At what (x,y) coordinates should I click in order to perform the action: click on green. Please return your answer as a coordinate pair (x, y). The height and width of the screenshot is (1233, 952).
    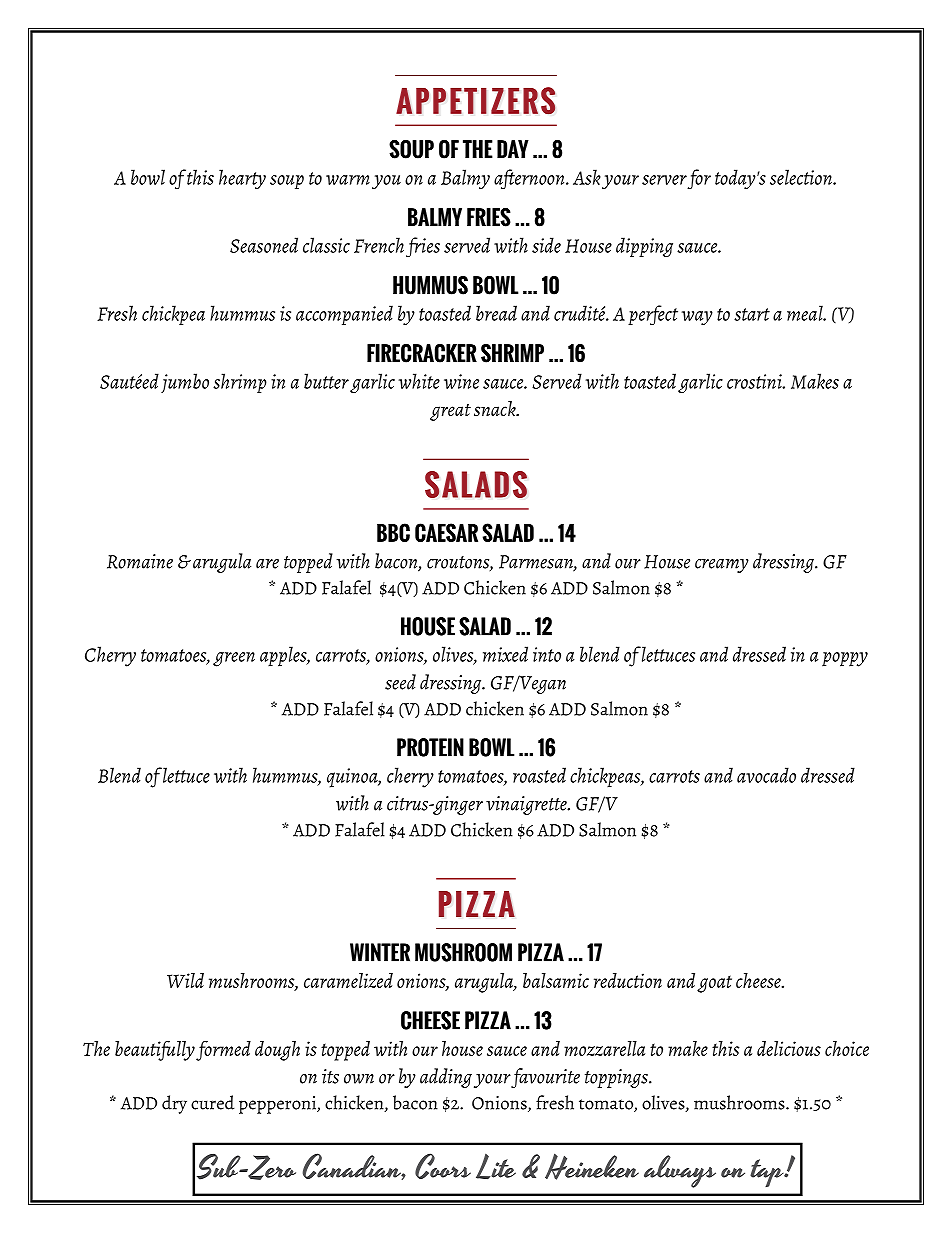
    Looking at the image, I should click on (234, 659).
